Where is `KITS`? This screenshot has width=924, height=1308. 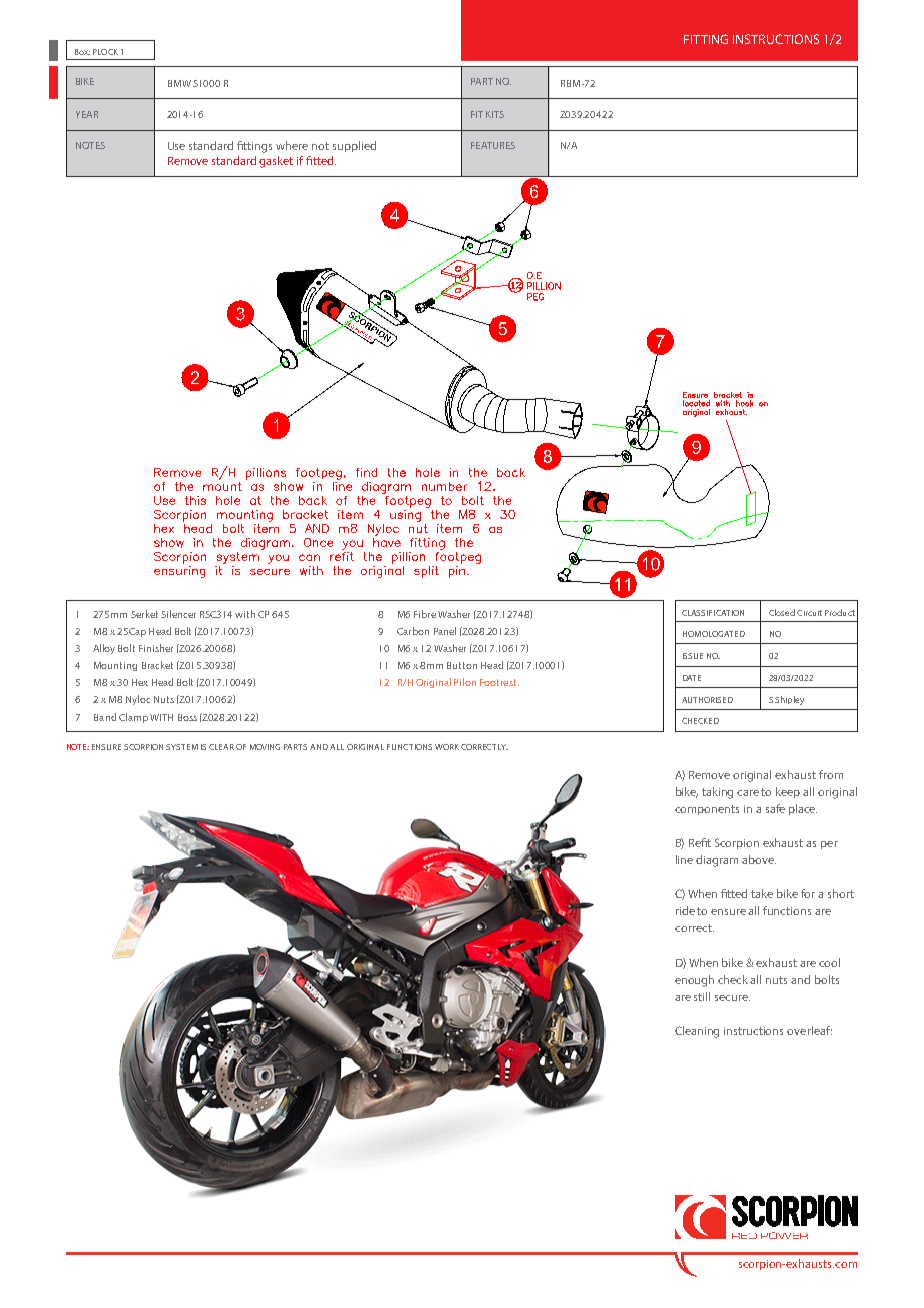 KITS is located at coordinates (495, 114).
